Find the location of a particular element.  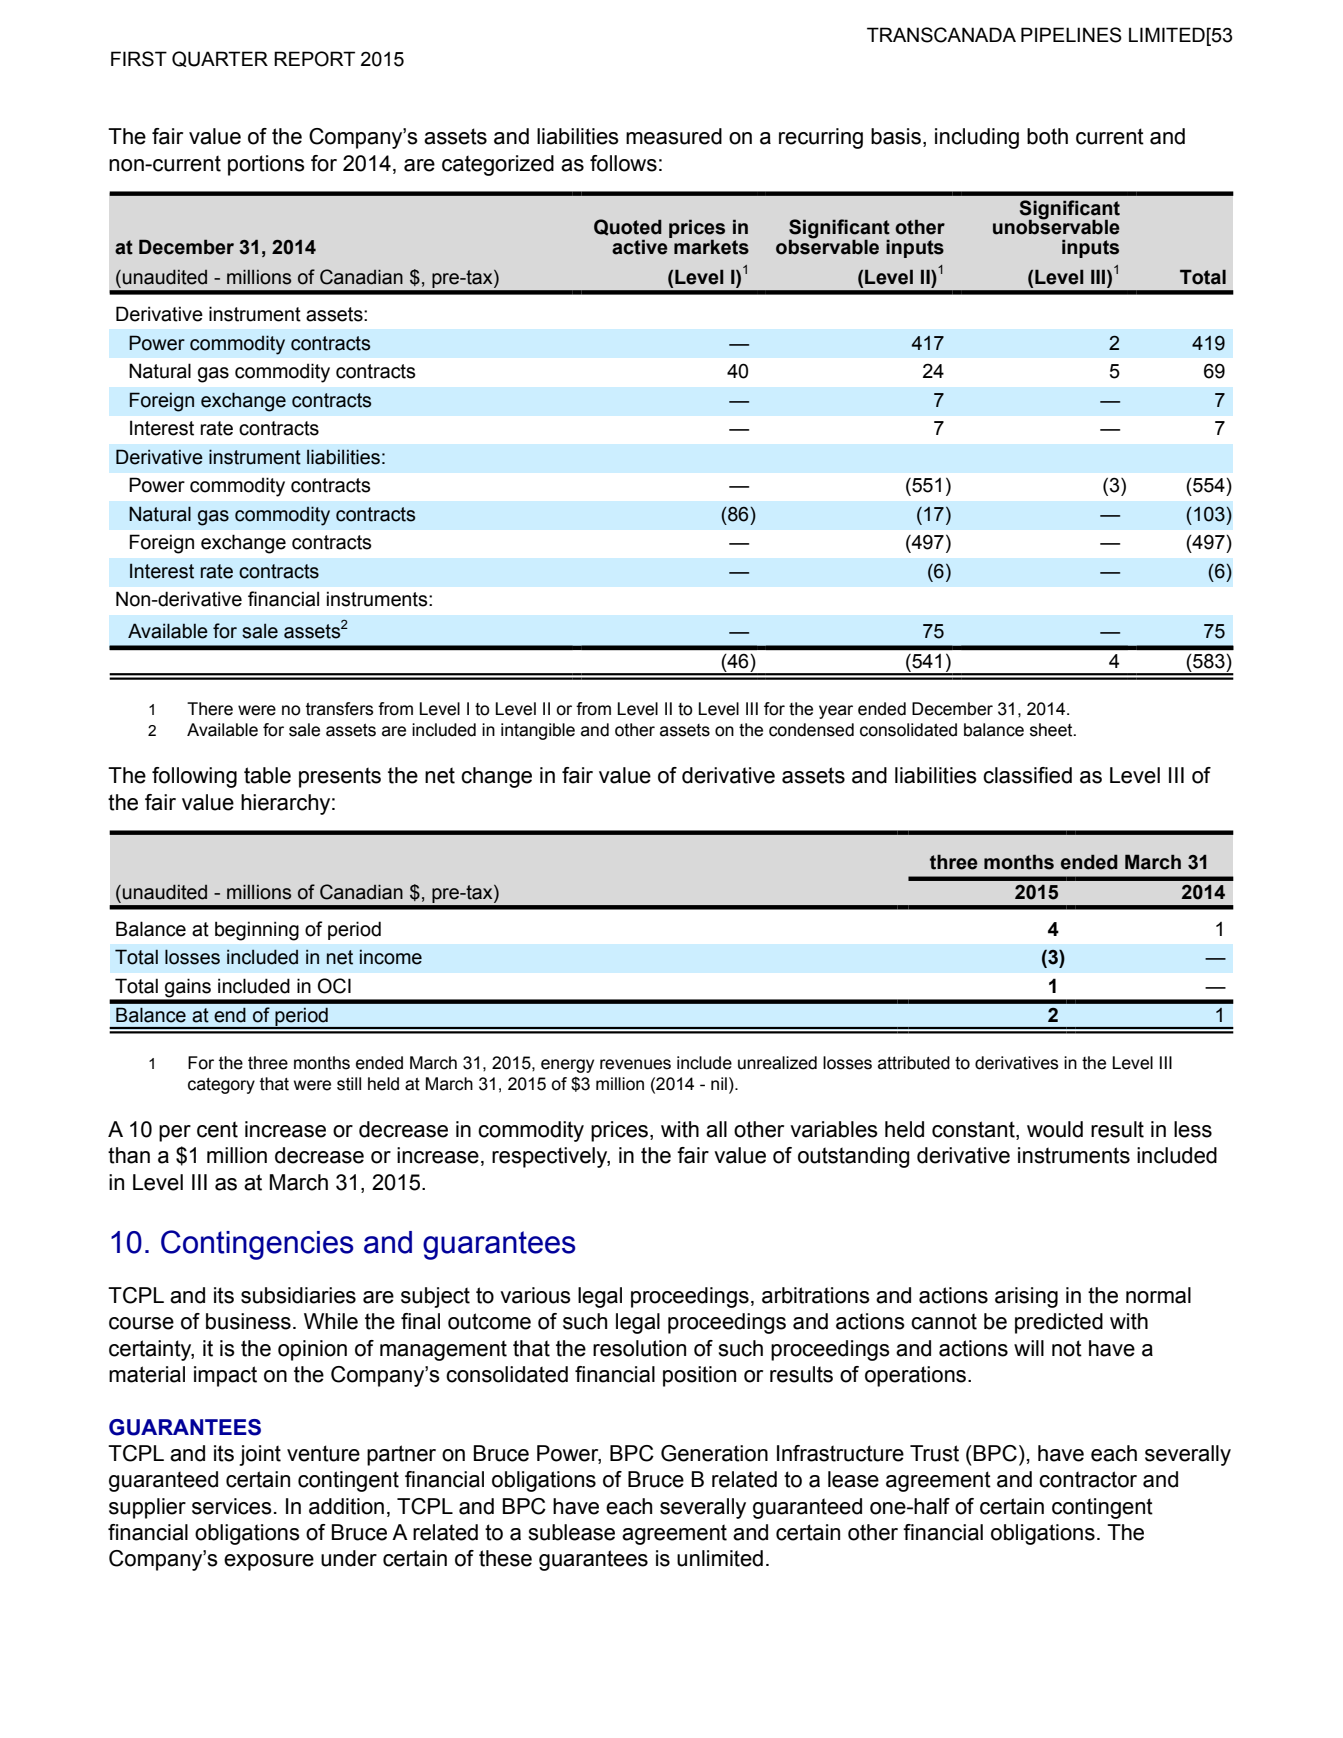

Generation is located at coordinates (714, 1453).
